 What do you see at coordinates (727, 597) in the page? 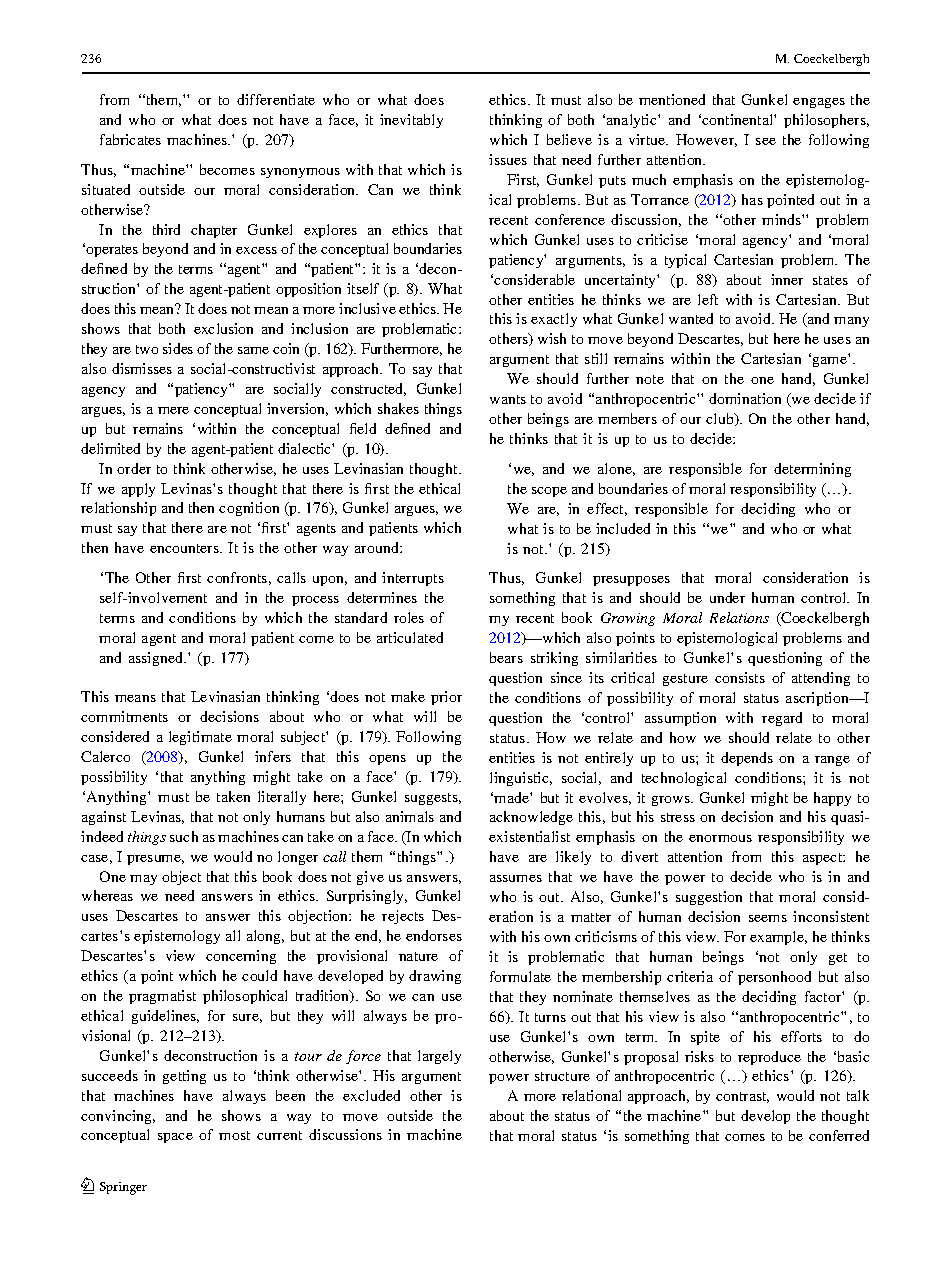
I see `under` at bounding box center [727, 597].
